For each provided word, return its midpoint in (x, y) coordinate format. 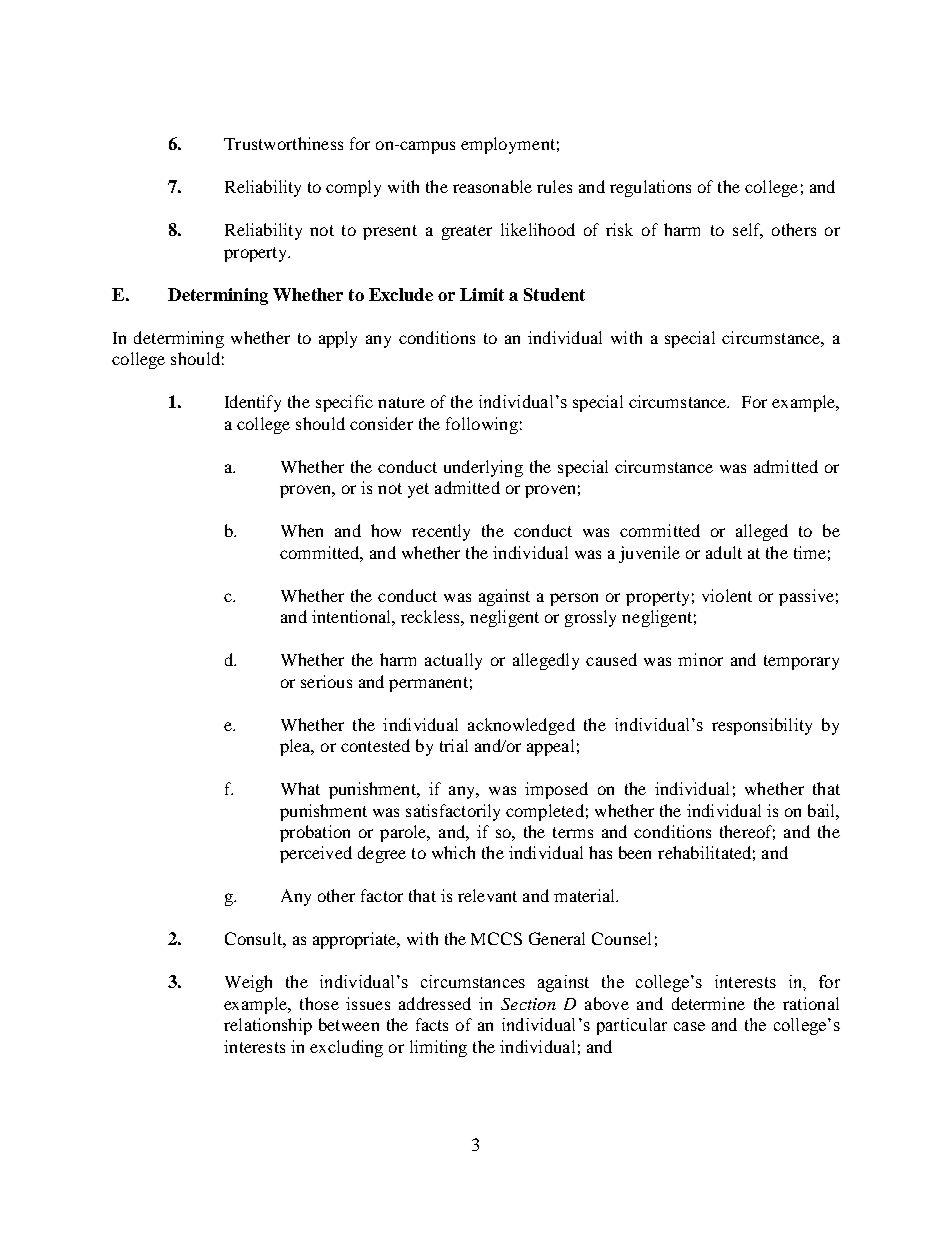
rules (554, 186)
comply (353, 188)
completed (545, 812)
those (319, 1003)
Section (528, 1004)
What (300, 788)
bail (822, 810)
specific (344, 403)
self (748, 231)
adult (724, 552)
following (482, 425)
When (302, 530)
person (574, 599)
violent (727, 595)
